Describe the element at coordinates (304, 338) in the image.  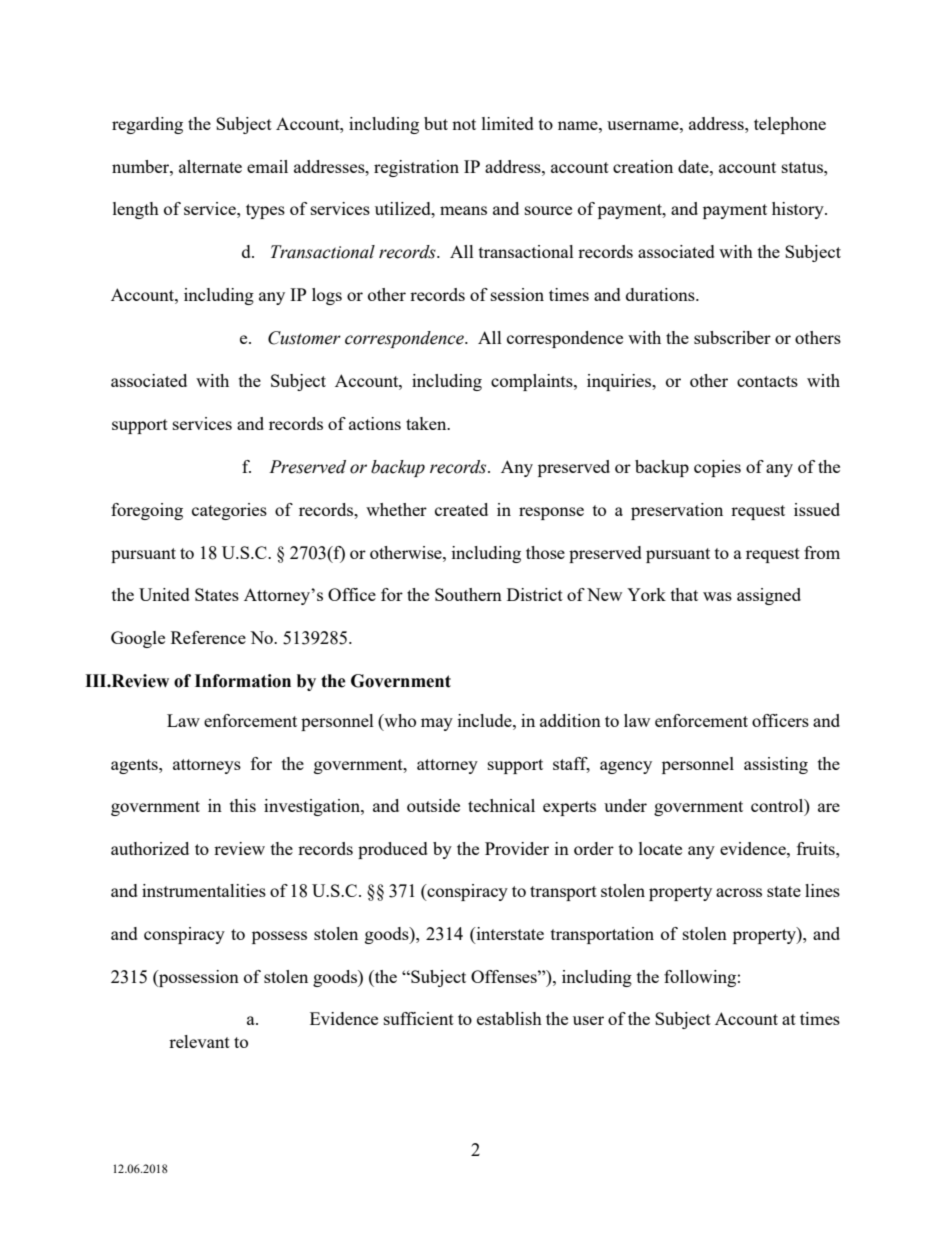
I see `Customer` at that location.
